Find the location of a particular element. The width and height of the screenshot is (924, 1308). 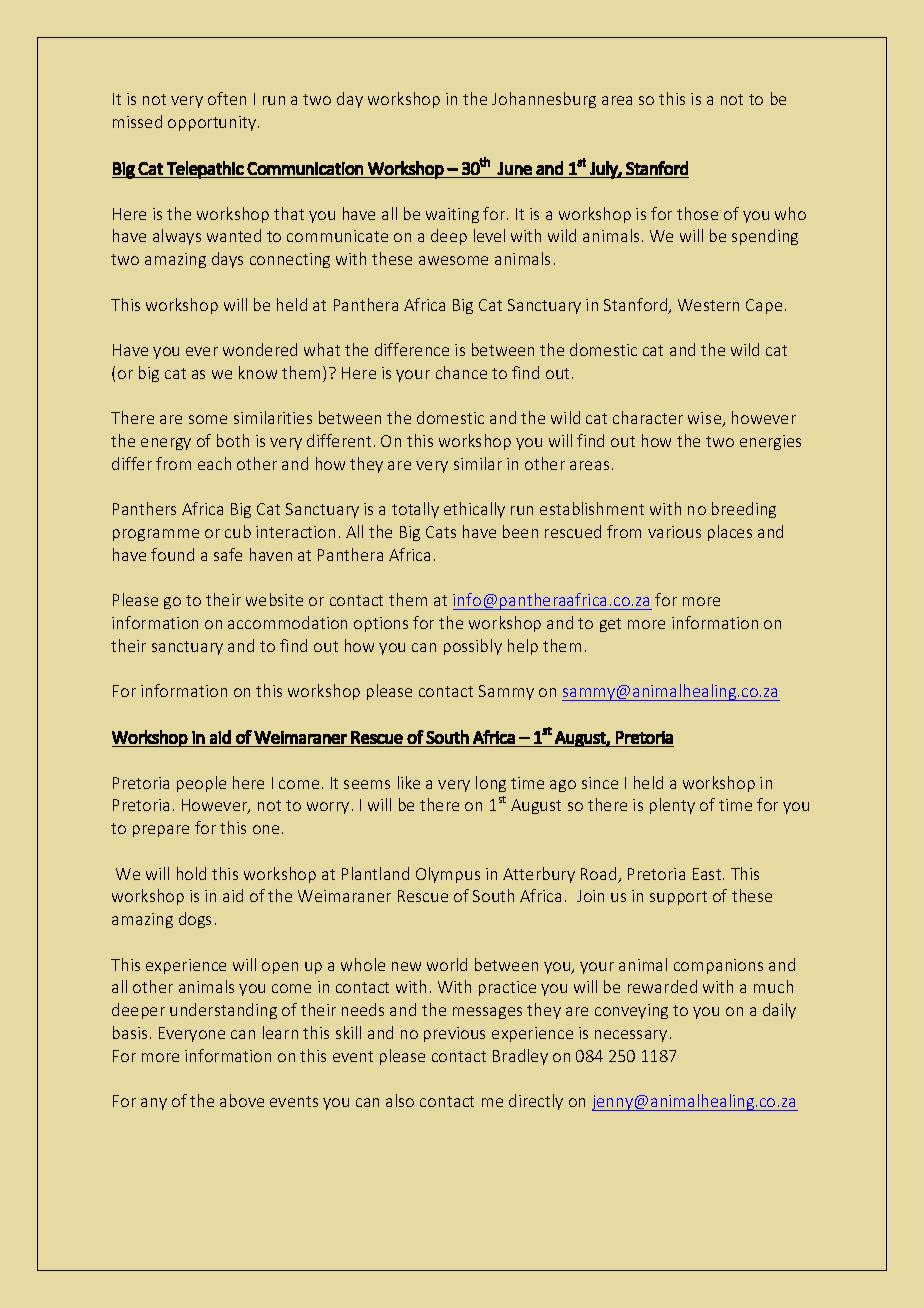

prepare is located at coordinates (161, 831).
